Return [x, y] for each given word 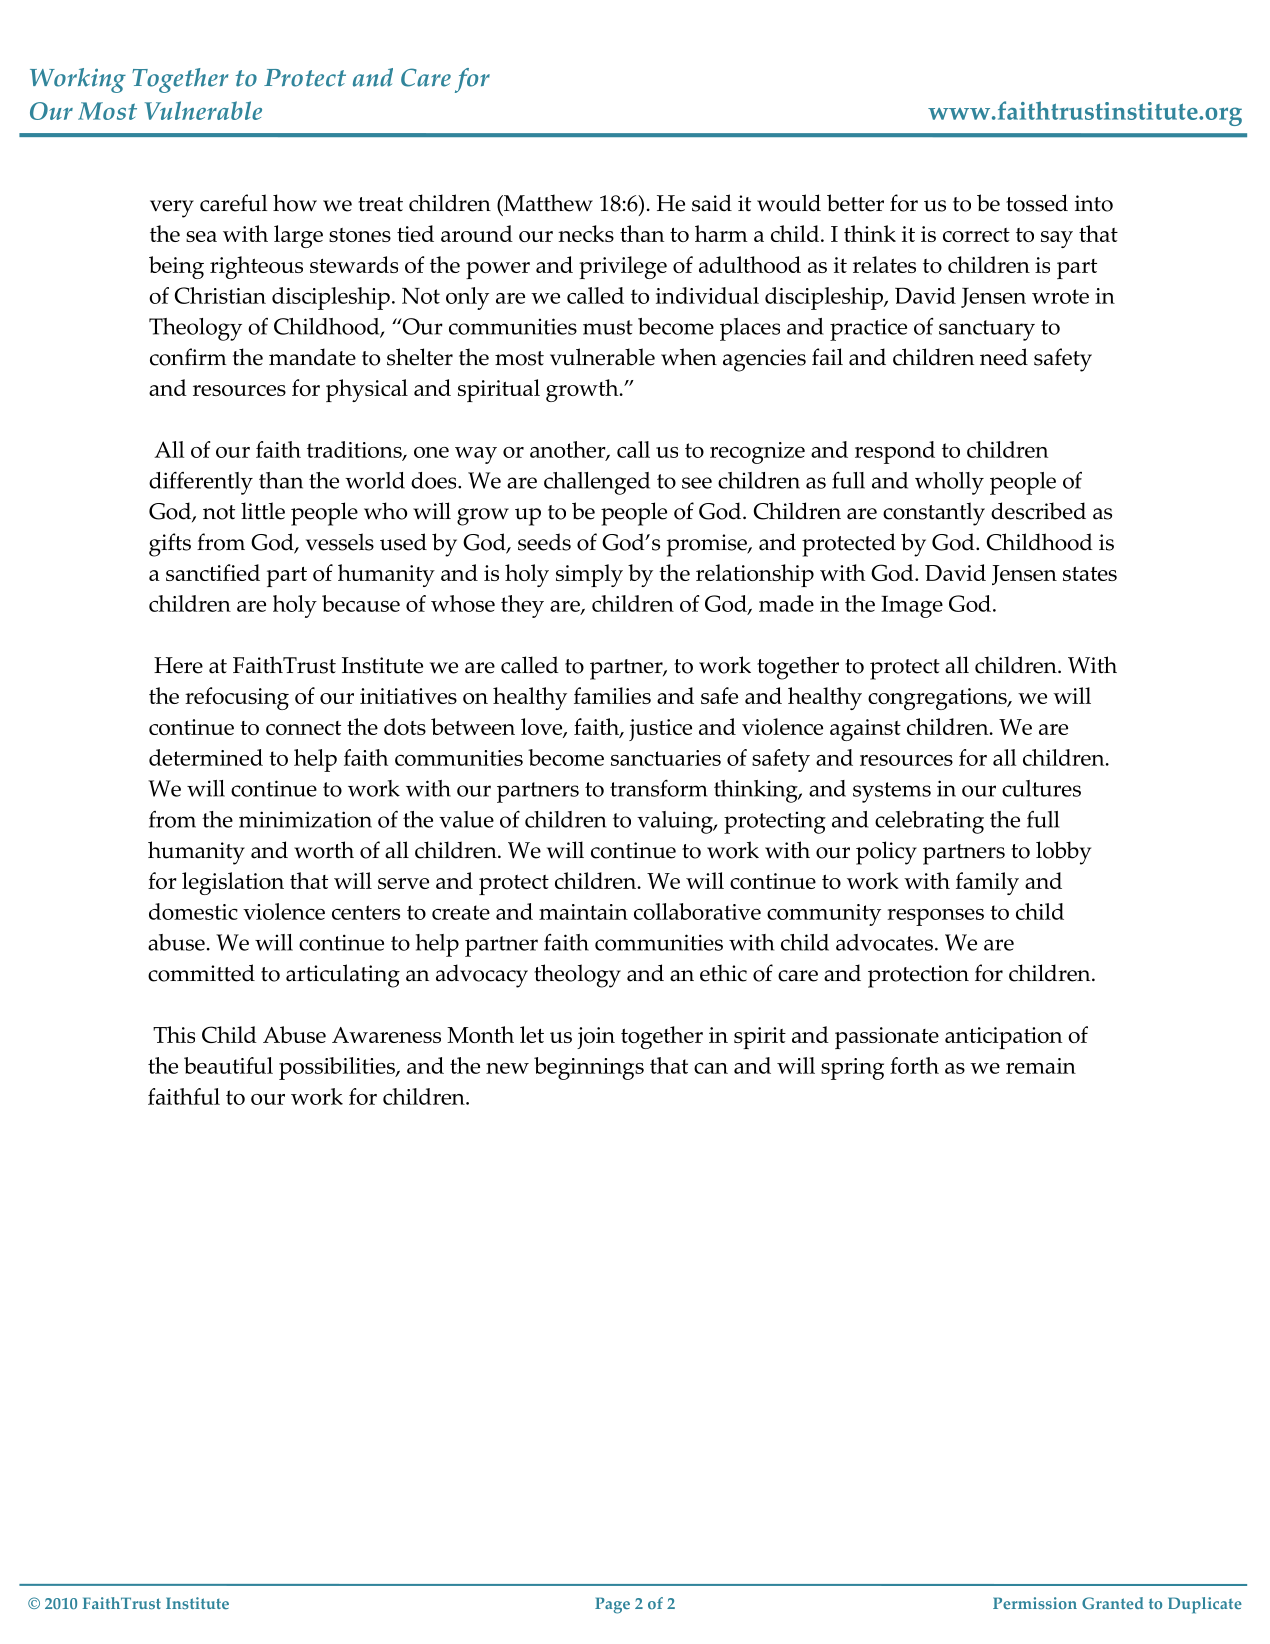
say [1057, 239]
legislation [233, 883]
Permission [1035, 1603]
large [298, 236]
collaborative [697, 911]
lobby [1063, 853]
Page [612, 1605]
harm [721, 233]
